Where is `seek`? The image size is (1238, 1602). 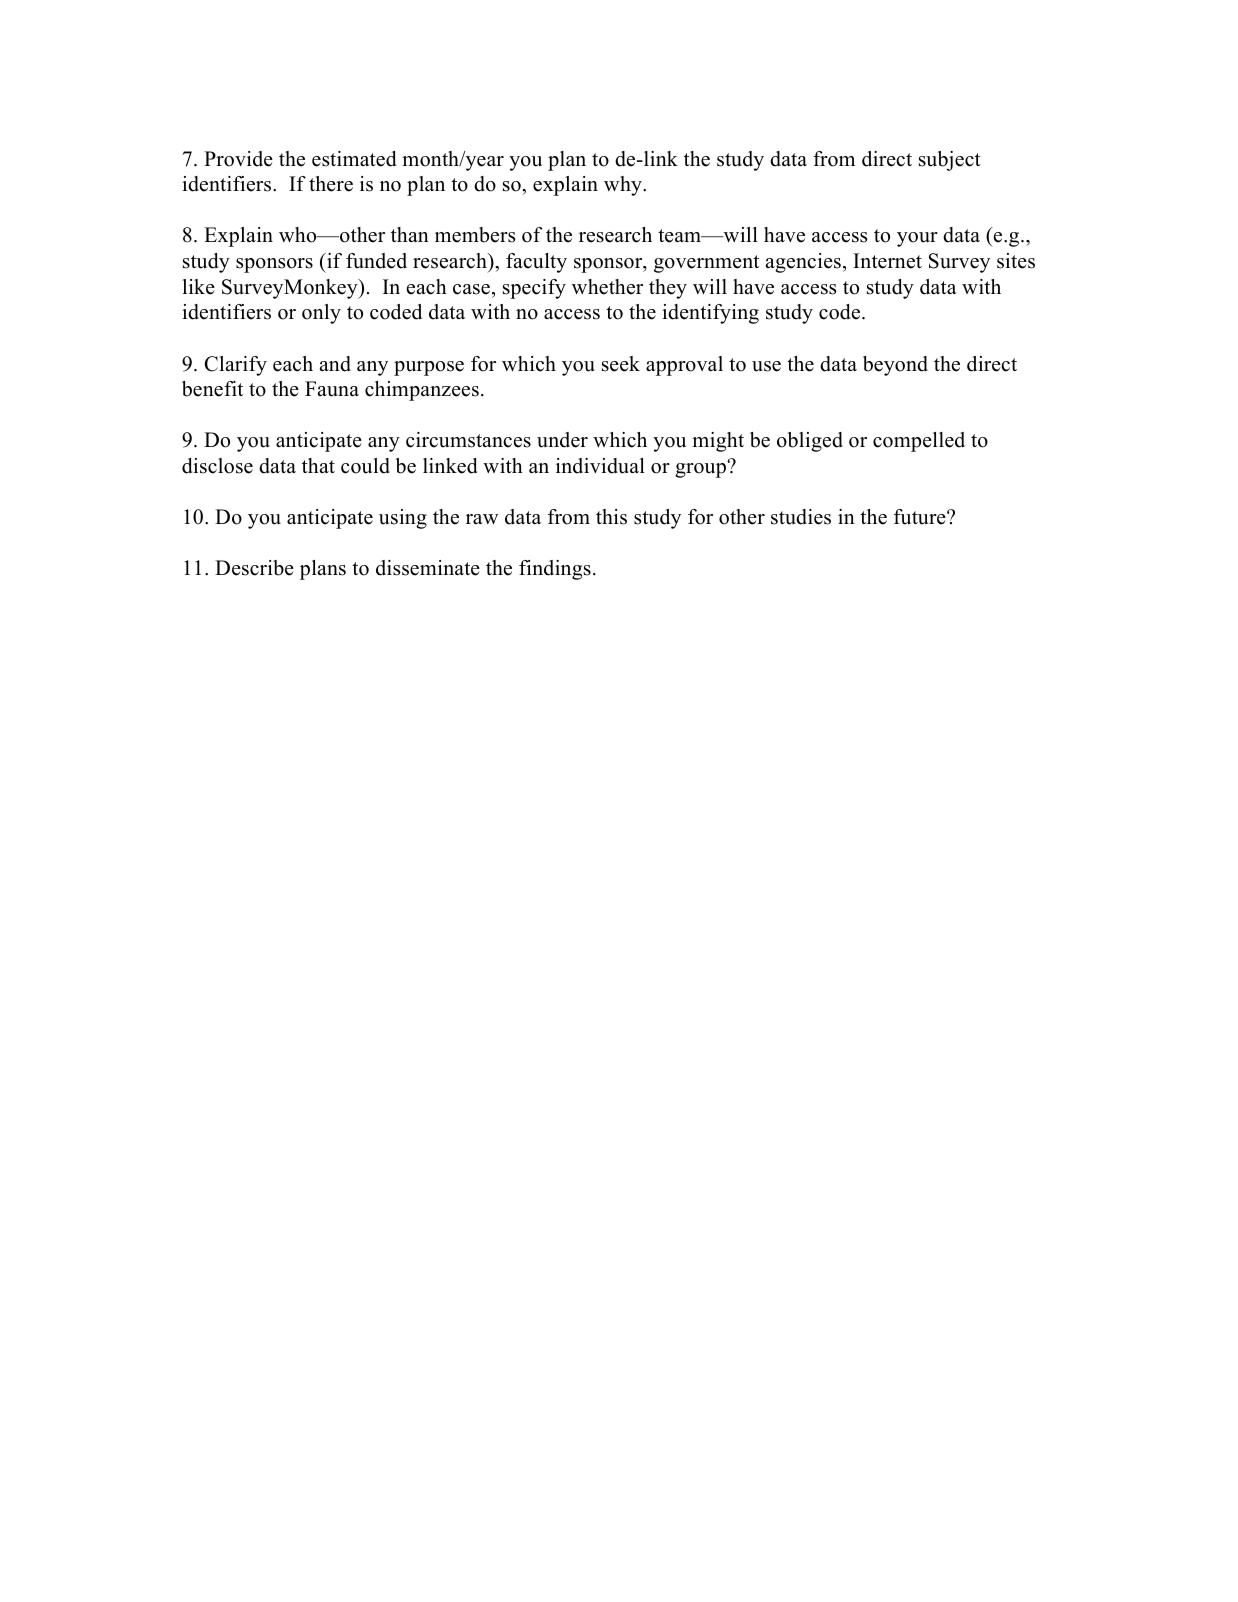
seek is located at coordinates (621, 364).
